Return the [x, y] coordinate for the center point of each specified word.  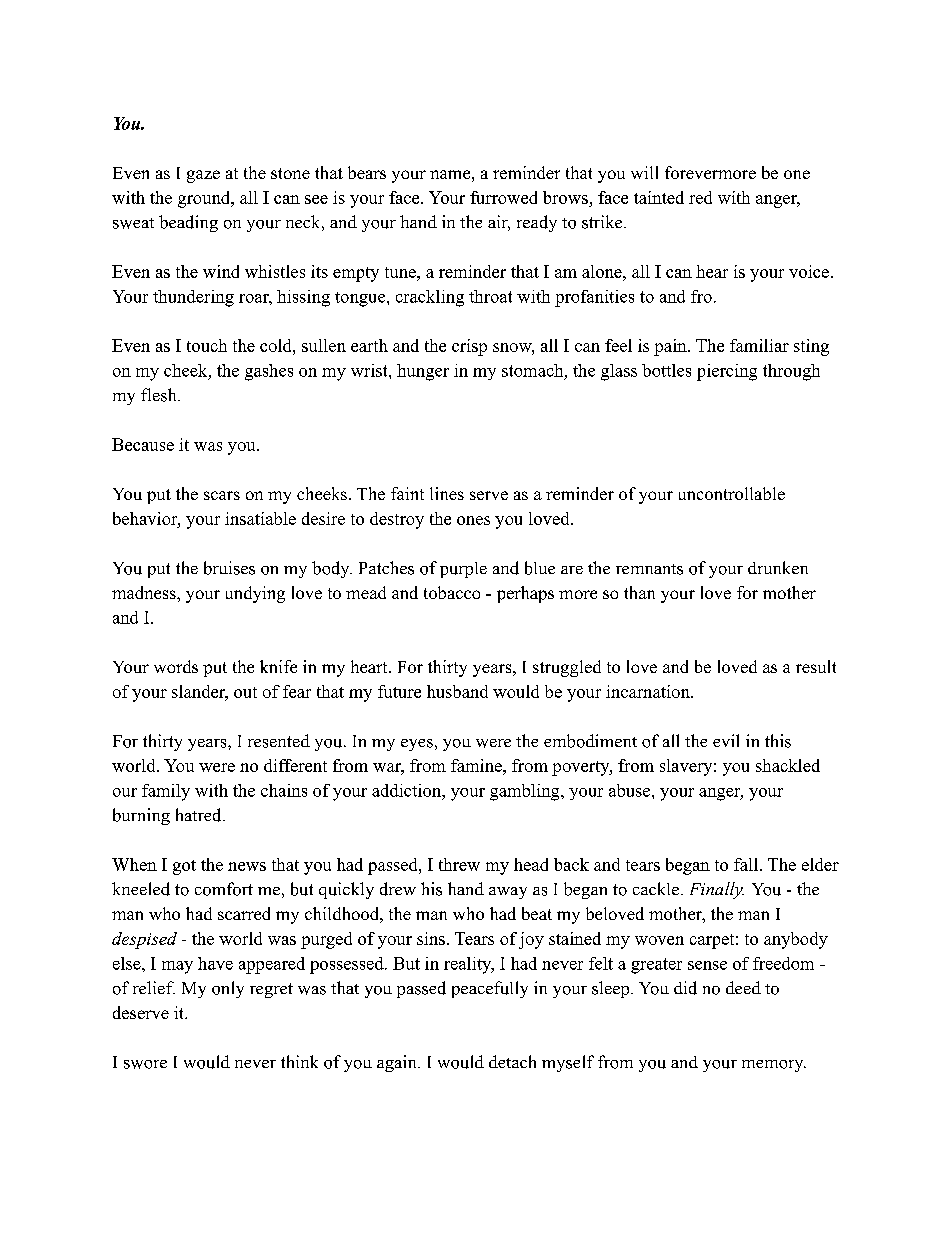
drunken [778, 567]
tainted [659, 197]
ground [205, 199]
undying [255, 594]
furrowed [503, 197]
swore [145, 1064]
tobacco [452, 592]
